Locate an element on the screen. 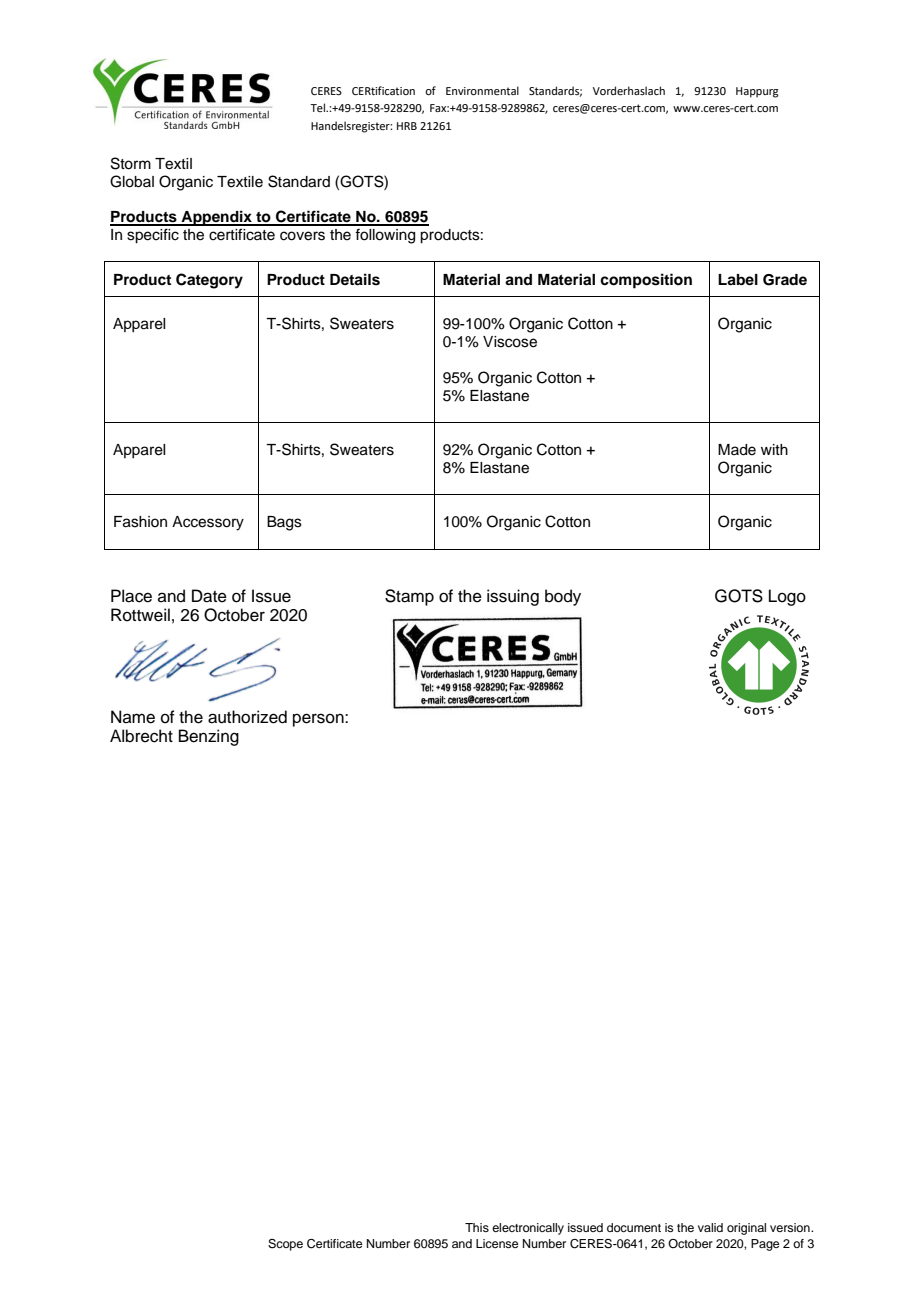  License is located at coordinates (497, 1243).
